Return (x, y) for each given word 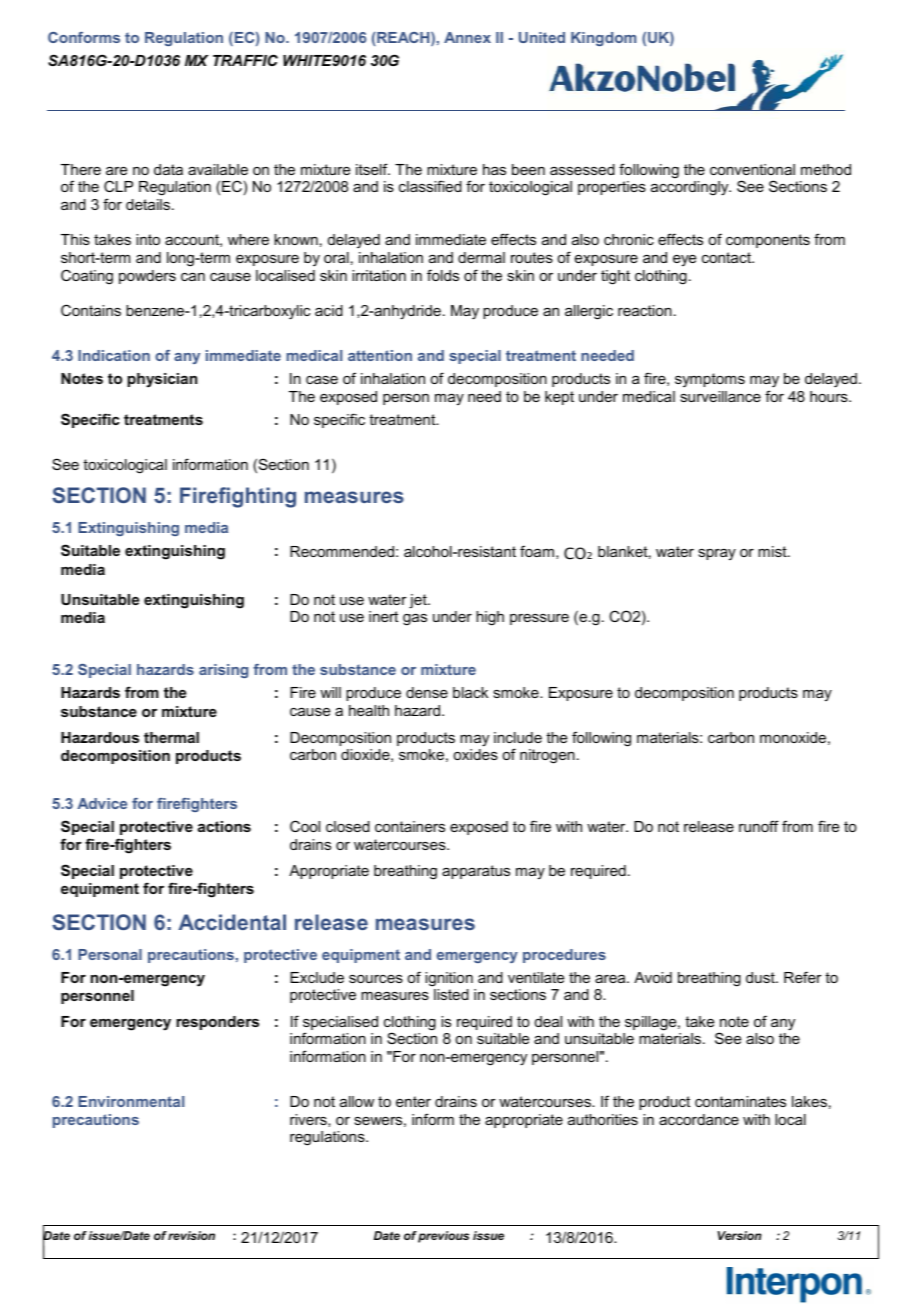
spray (717, 554)
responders (217, 1023)
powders (147, 277)
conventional (752, 169)
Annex (467, 37)
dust (761, 977)
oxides (475, 754)
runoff (759, 826)
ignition (449, 979)
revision (191, 1235)
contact (727, 257)
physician (162, 380)
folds (443, 275)
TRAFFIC (245, 60)
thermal (171, 737)
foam (537, 551)
